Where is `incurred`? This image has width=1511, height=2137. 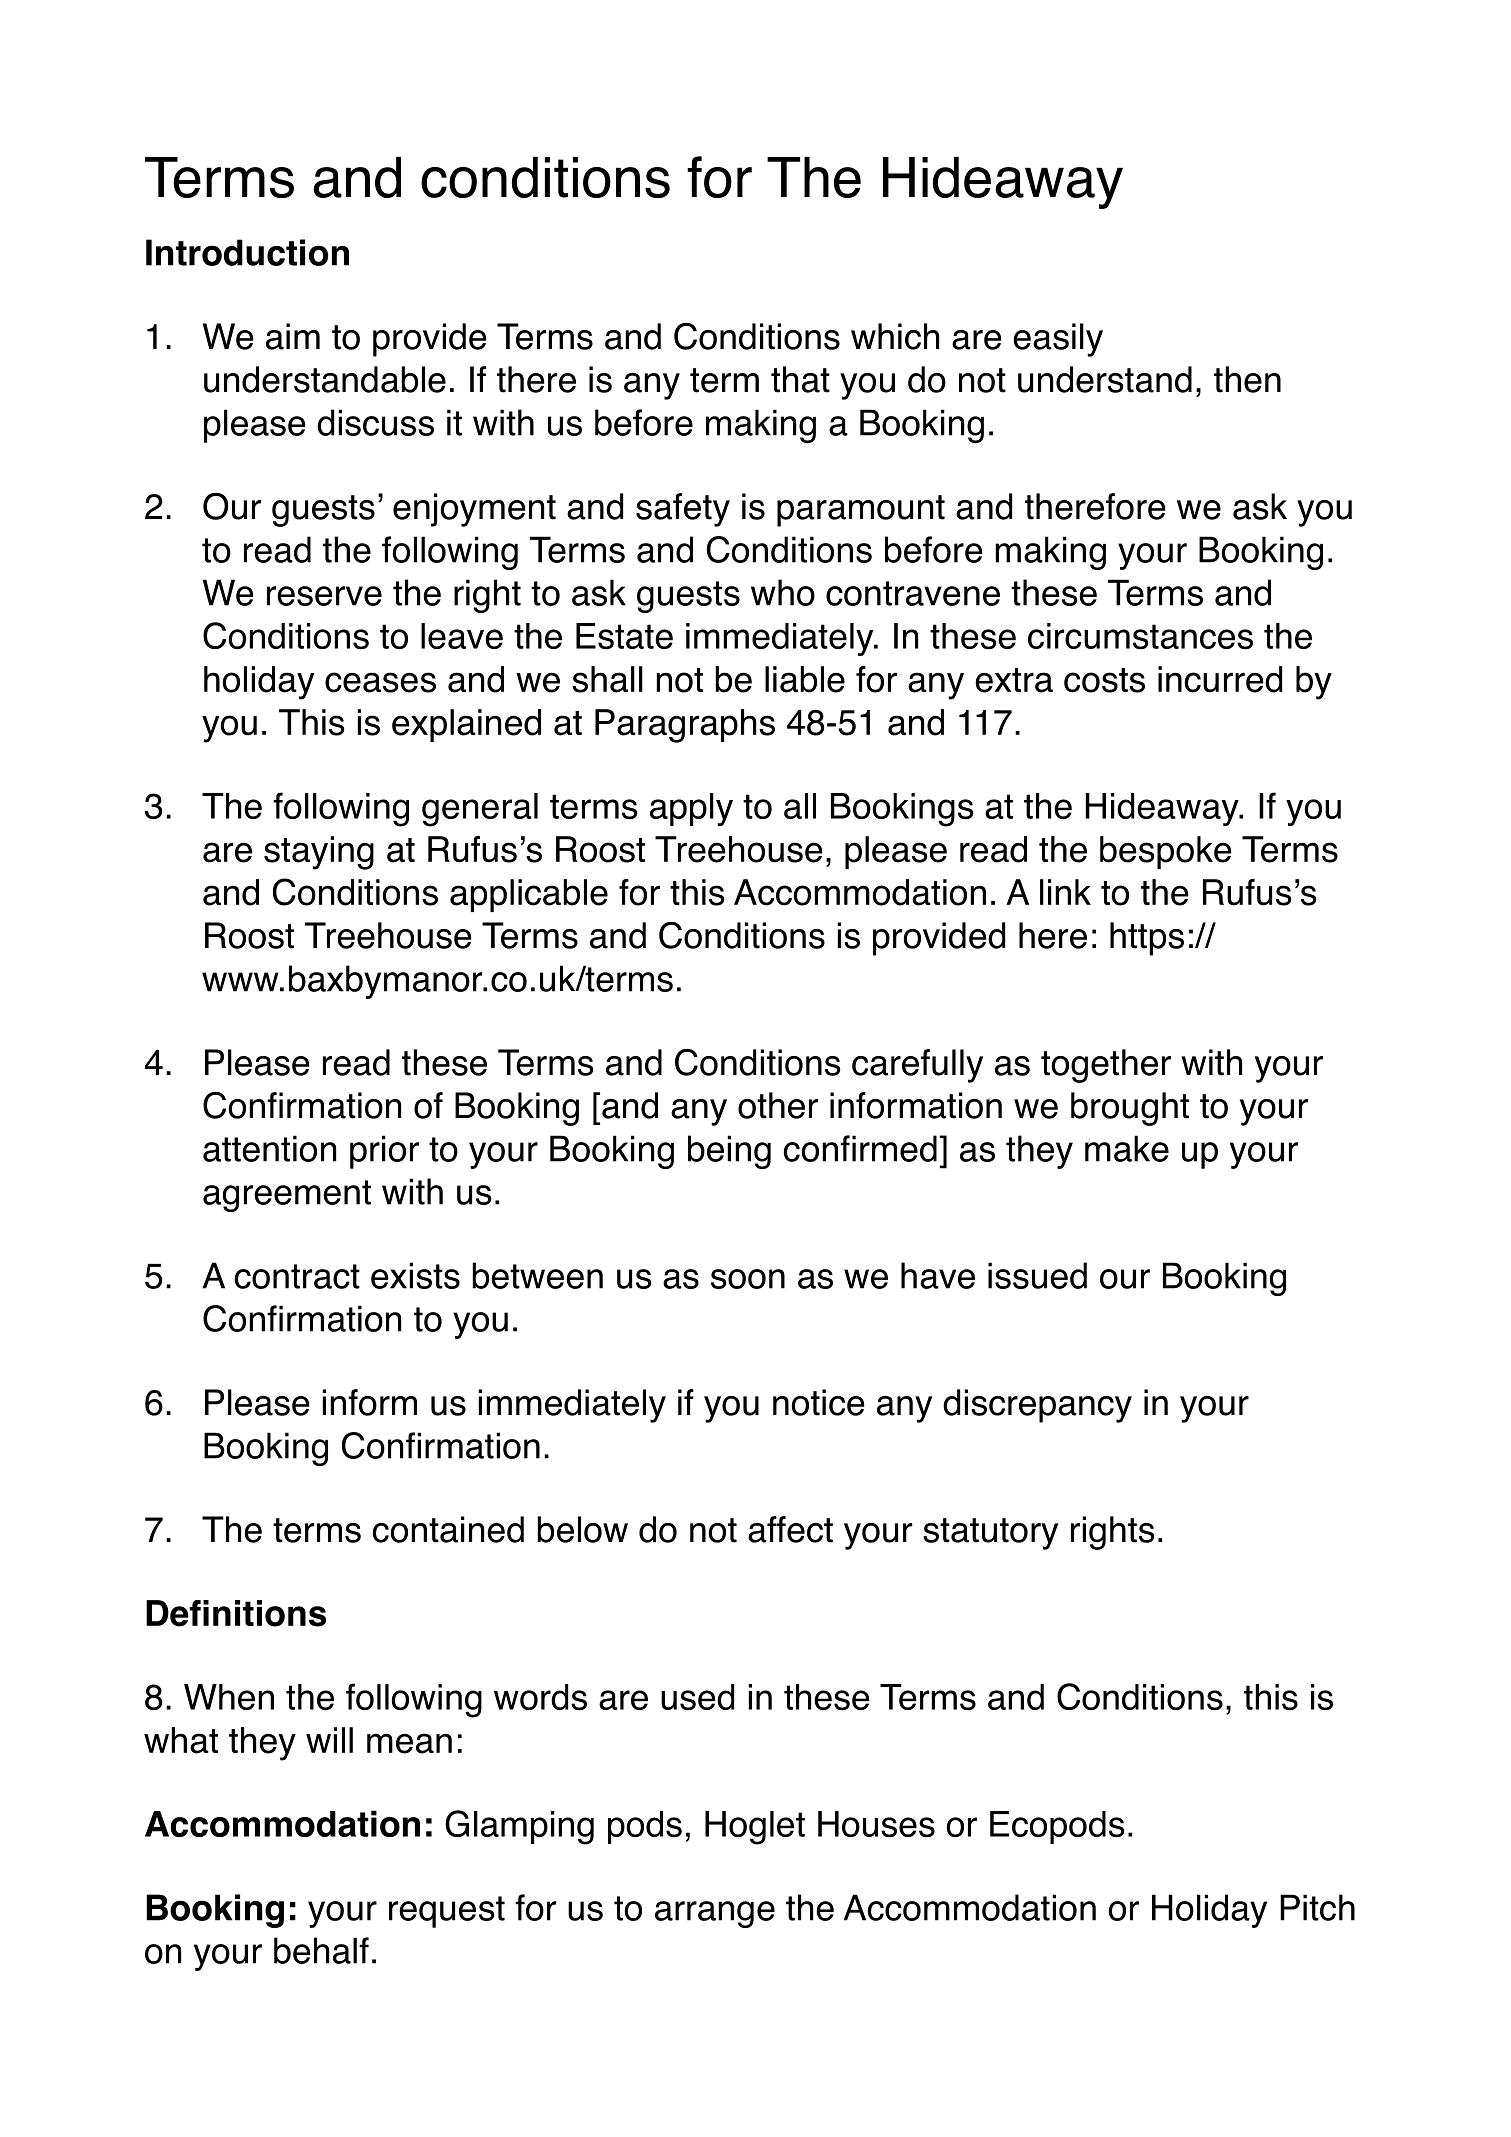 incurred is located at coordinates (1220, 679).
